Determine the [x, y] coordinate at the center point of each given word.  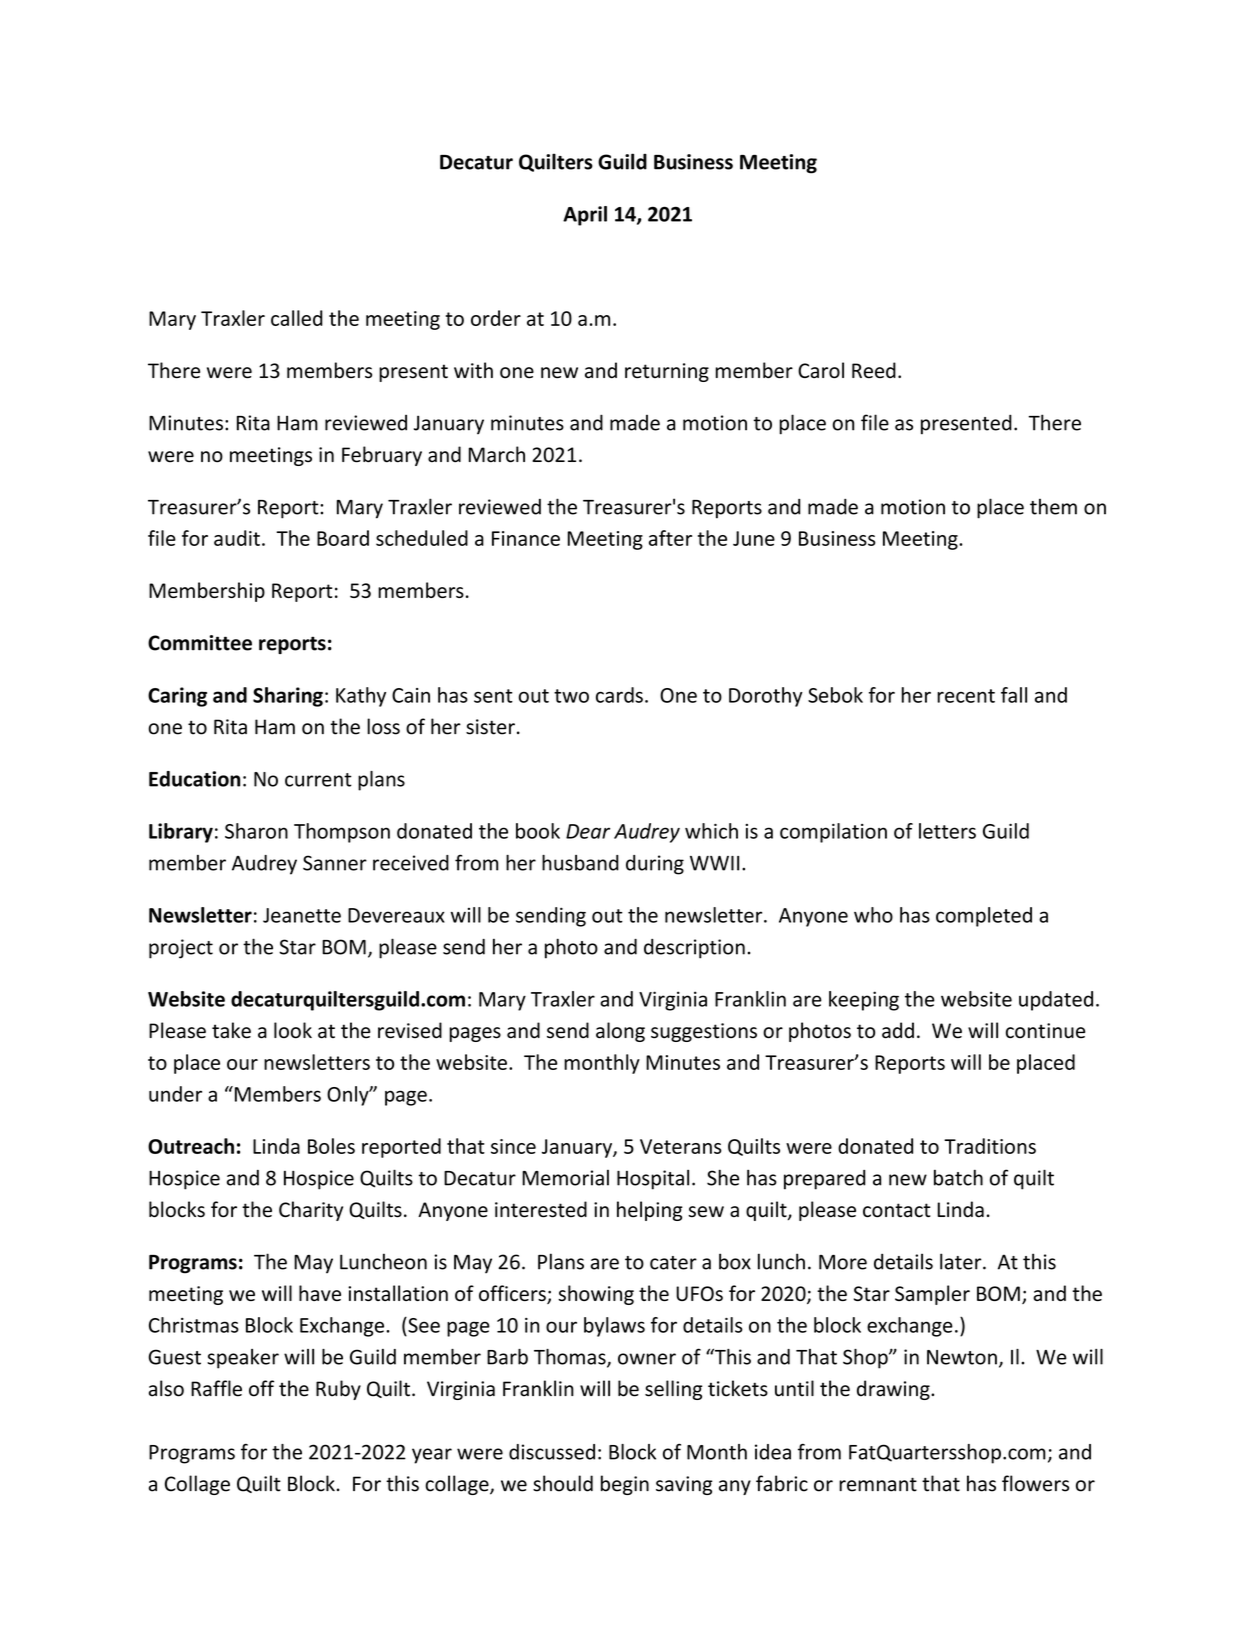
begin [625, 1485]
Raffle [216, 1388]
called [297, 318]
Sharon [256, 831]
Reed [874, 370]
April [585, 216]
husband [580, 863]
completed [984, 917]
